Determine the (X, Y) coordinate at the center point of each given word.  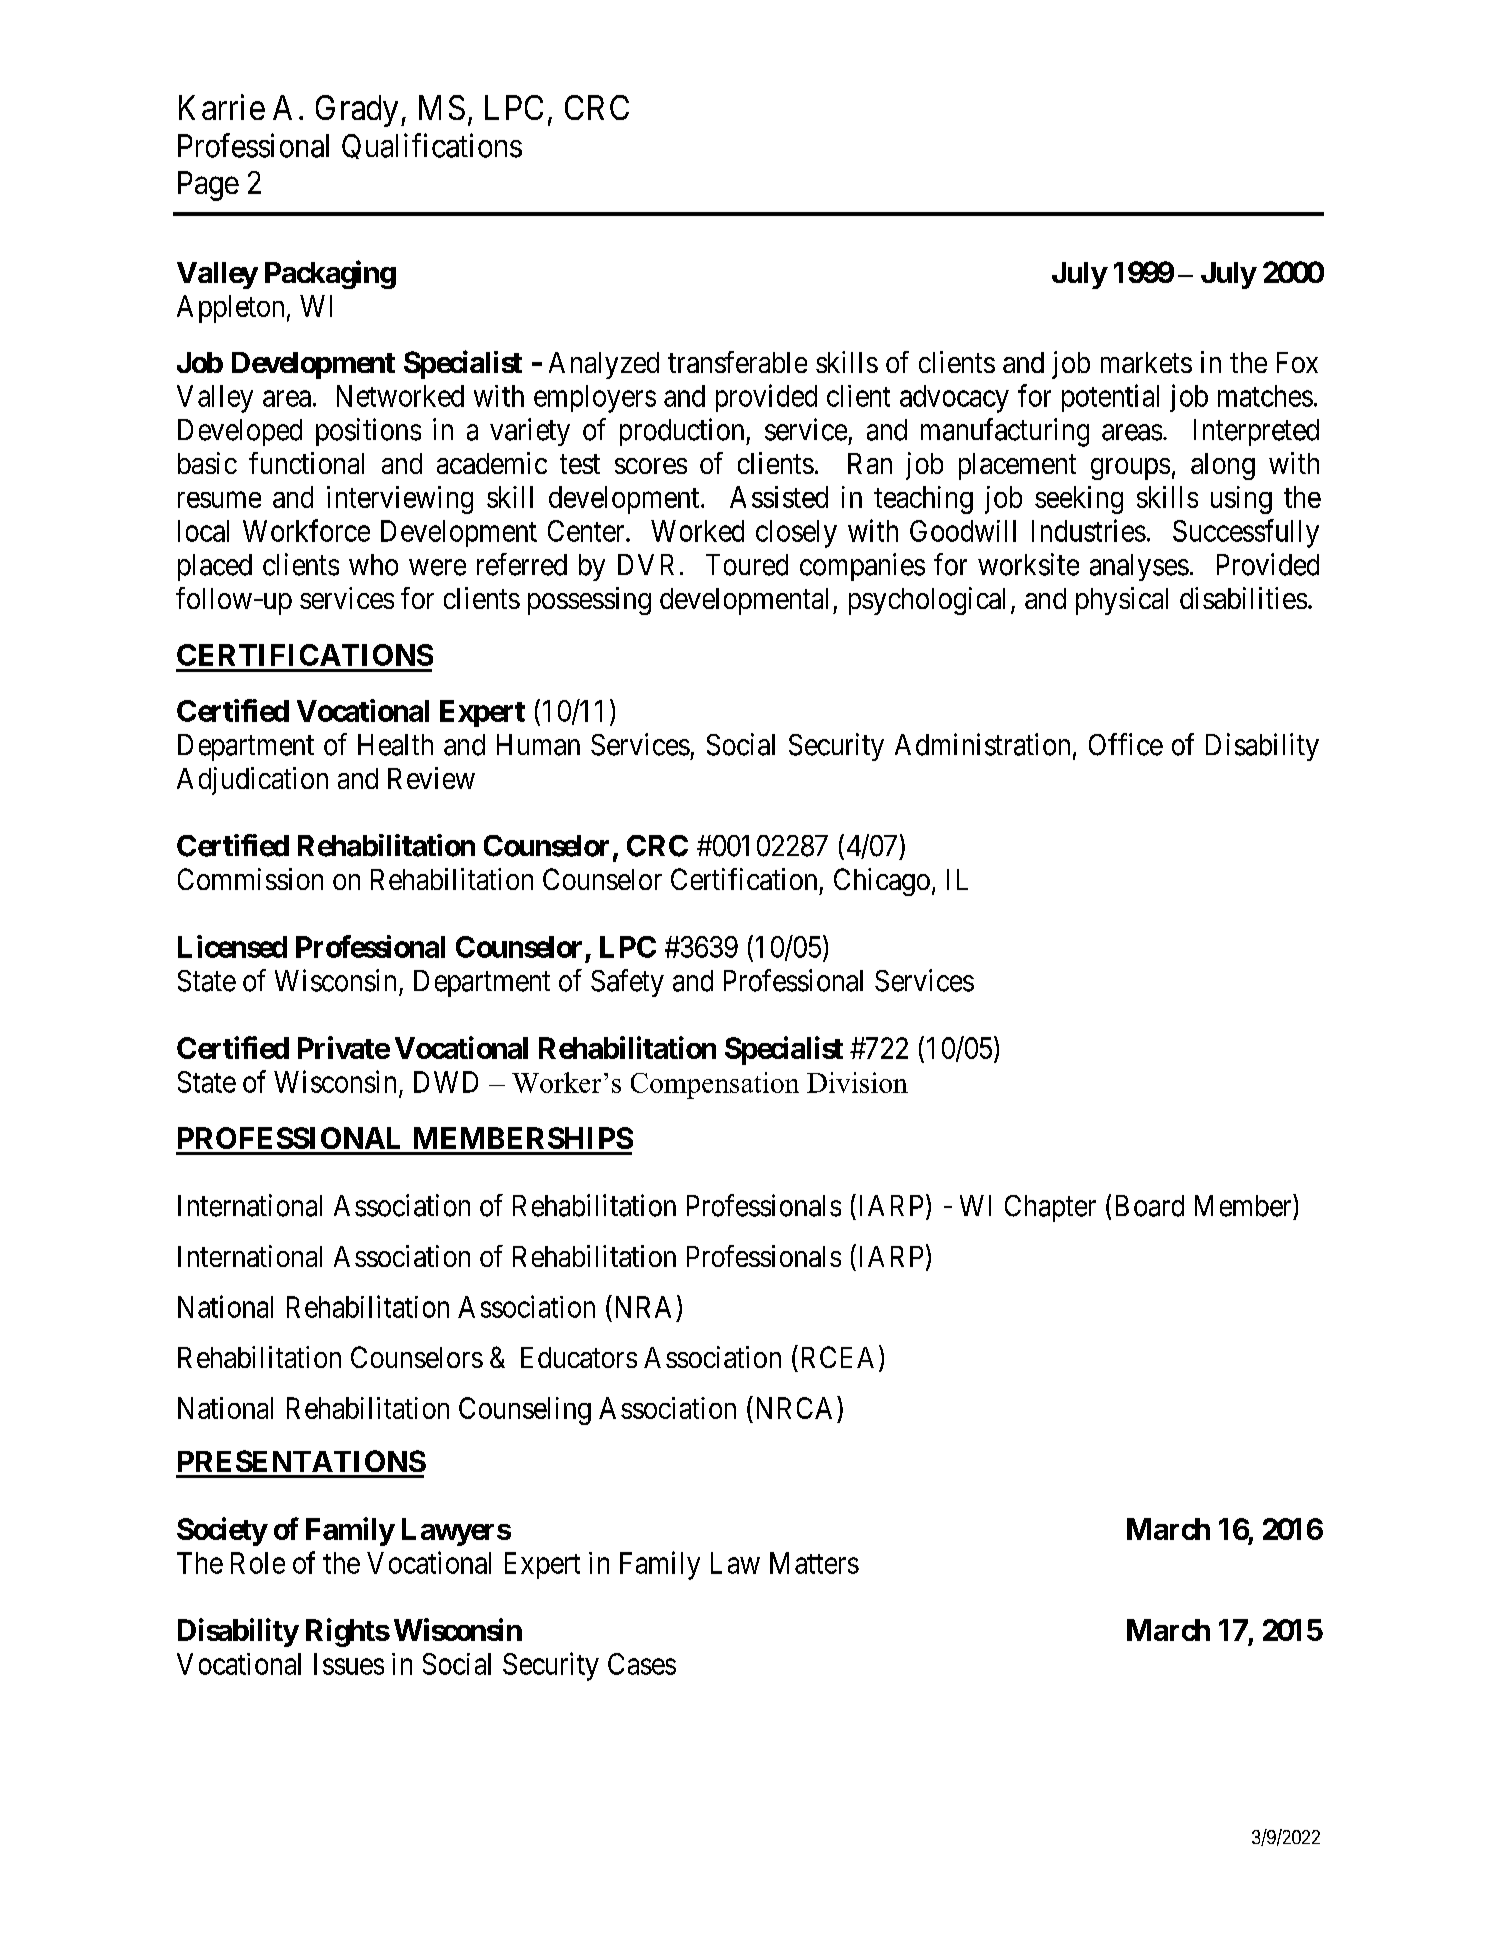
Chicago (882, 882)
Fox (1297, 362)
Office (1126, 744)
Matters (814, 1563)
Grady (357, 111)
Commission (250, 879)
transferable (737, 362)
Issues (349, 1664)
